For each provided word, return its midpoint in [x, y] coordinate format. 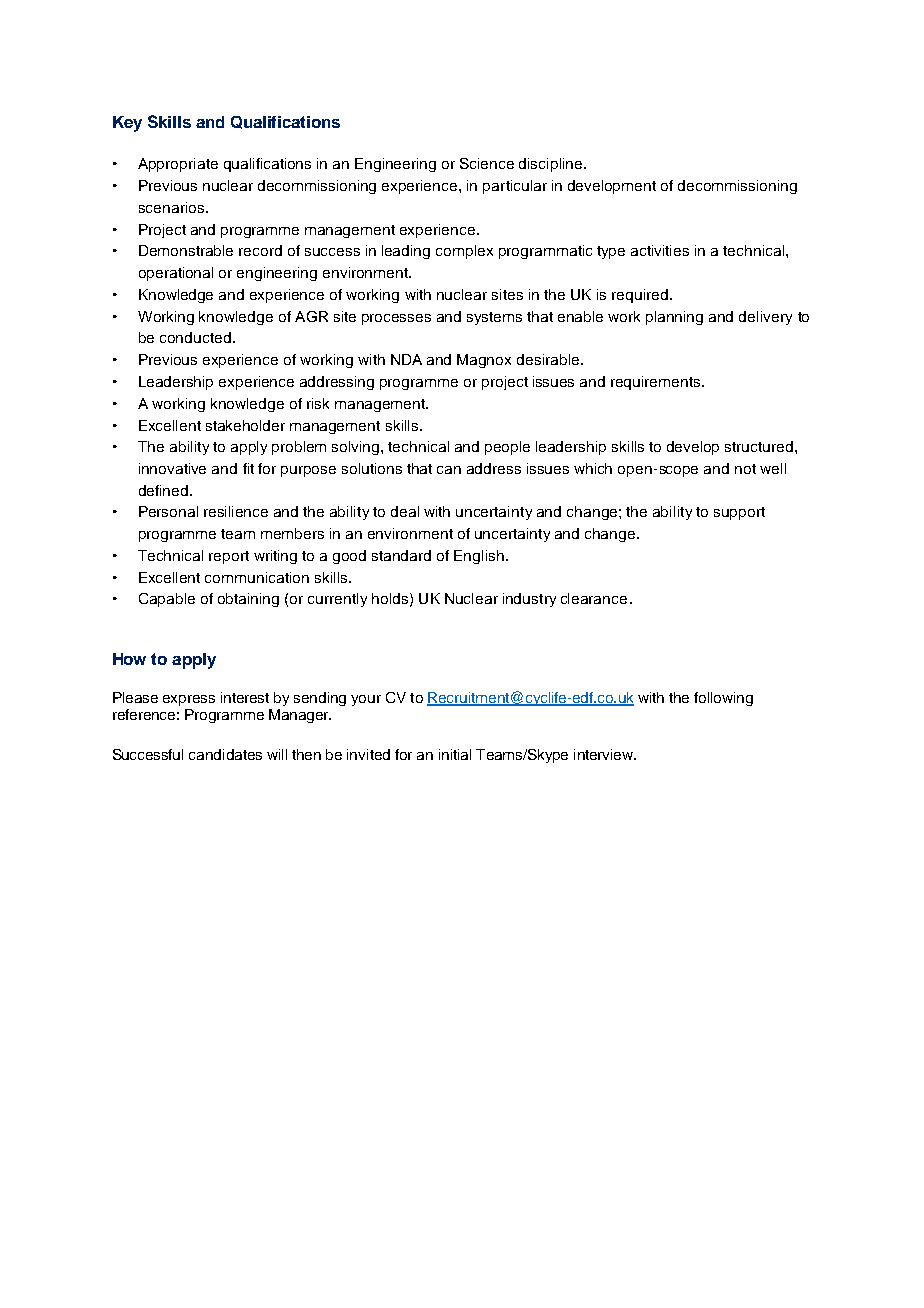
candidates [225, 754]
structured [760, 446]
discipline [552, 165]
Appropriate [178, 165]
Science [487, 163]
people [507, 448]
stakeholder [245, 425]
